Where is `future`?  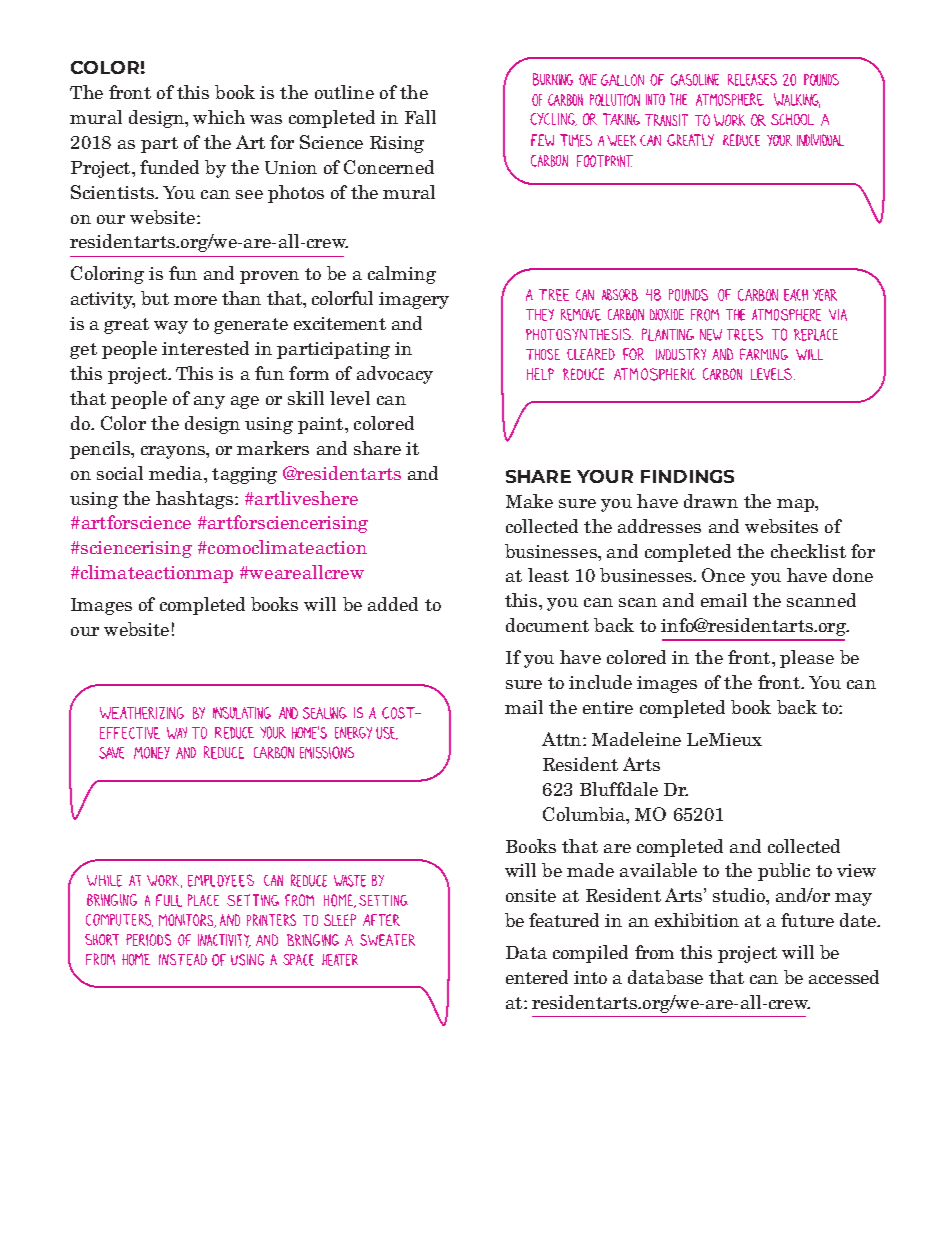 future is located at coordinates (807, 920).
